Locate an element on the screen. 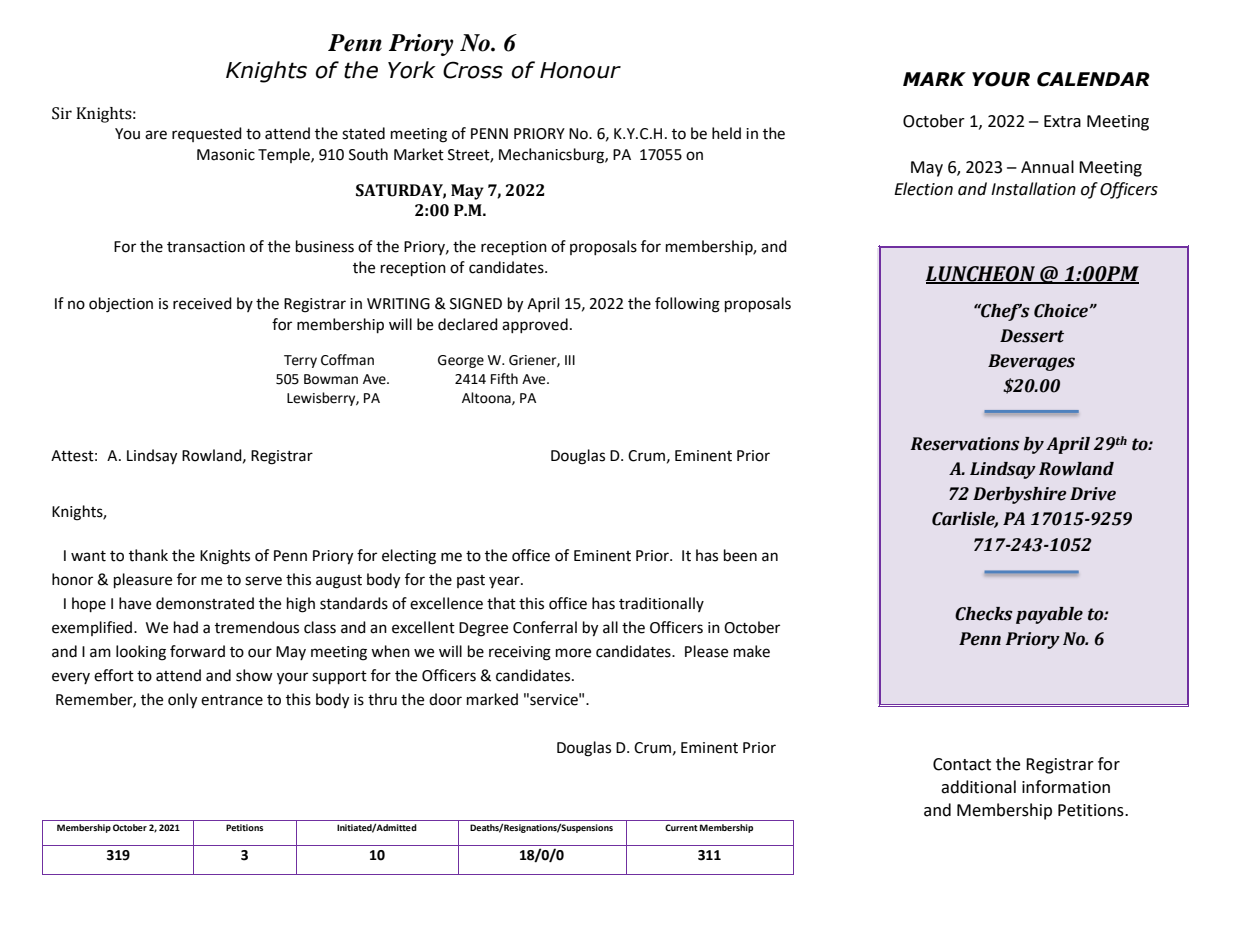 This screenshot has height=952, width=1233. Fifth is located at coordinates (504, 379).
